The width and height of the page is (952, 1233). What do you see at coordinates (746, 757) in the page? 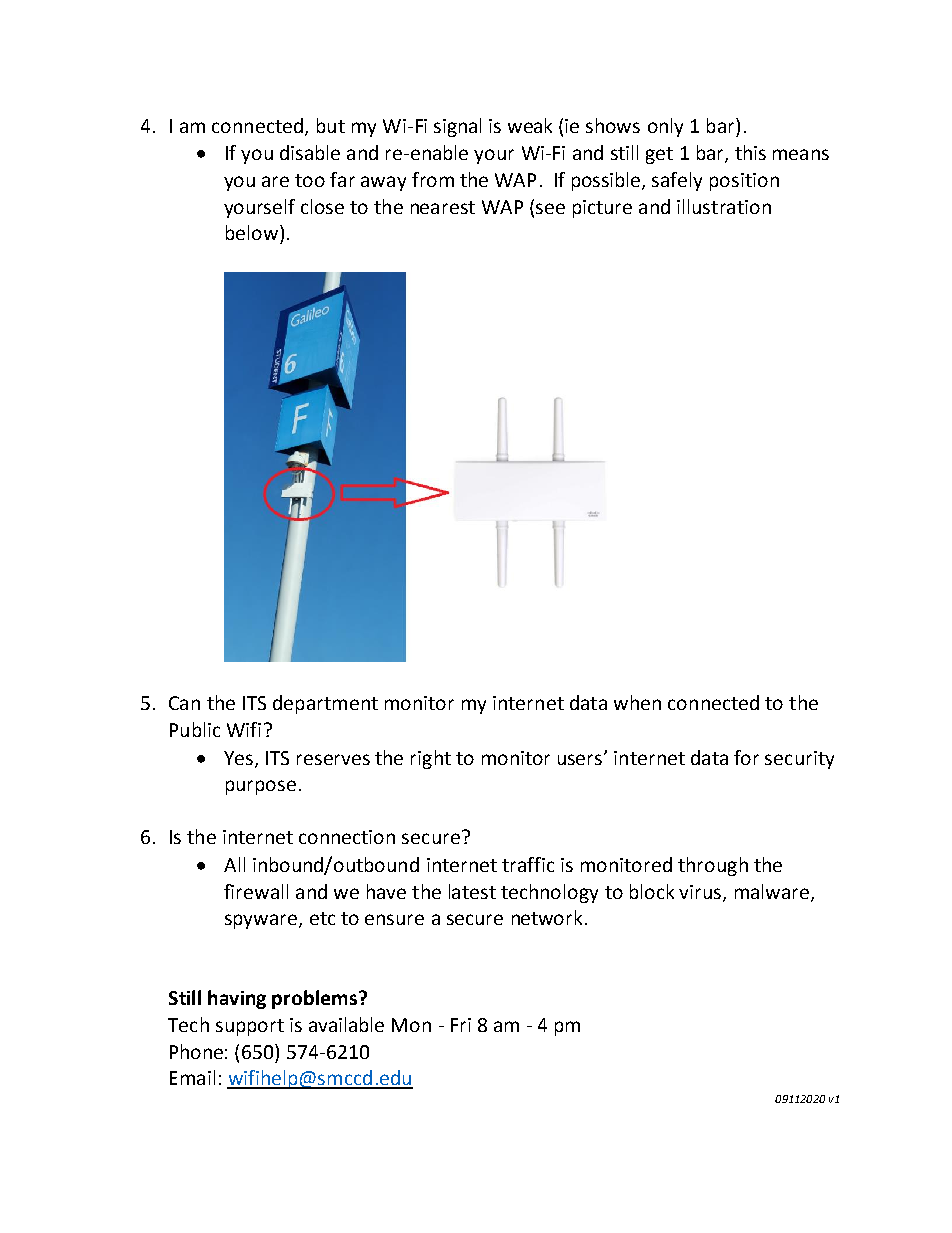
I see `for` at bounding box center [746, 757].
